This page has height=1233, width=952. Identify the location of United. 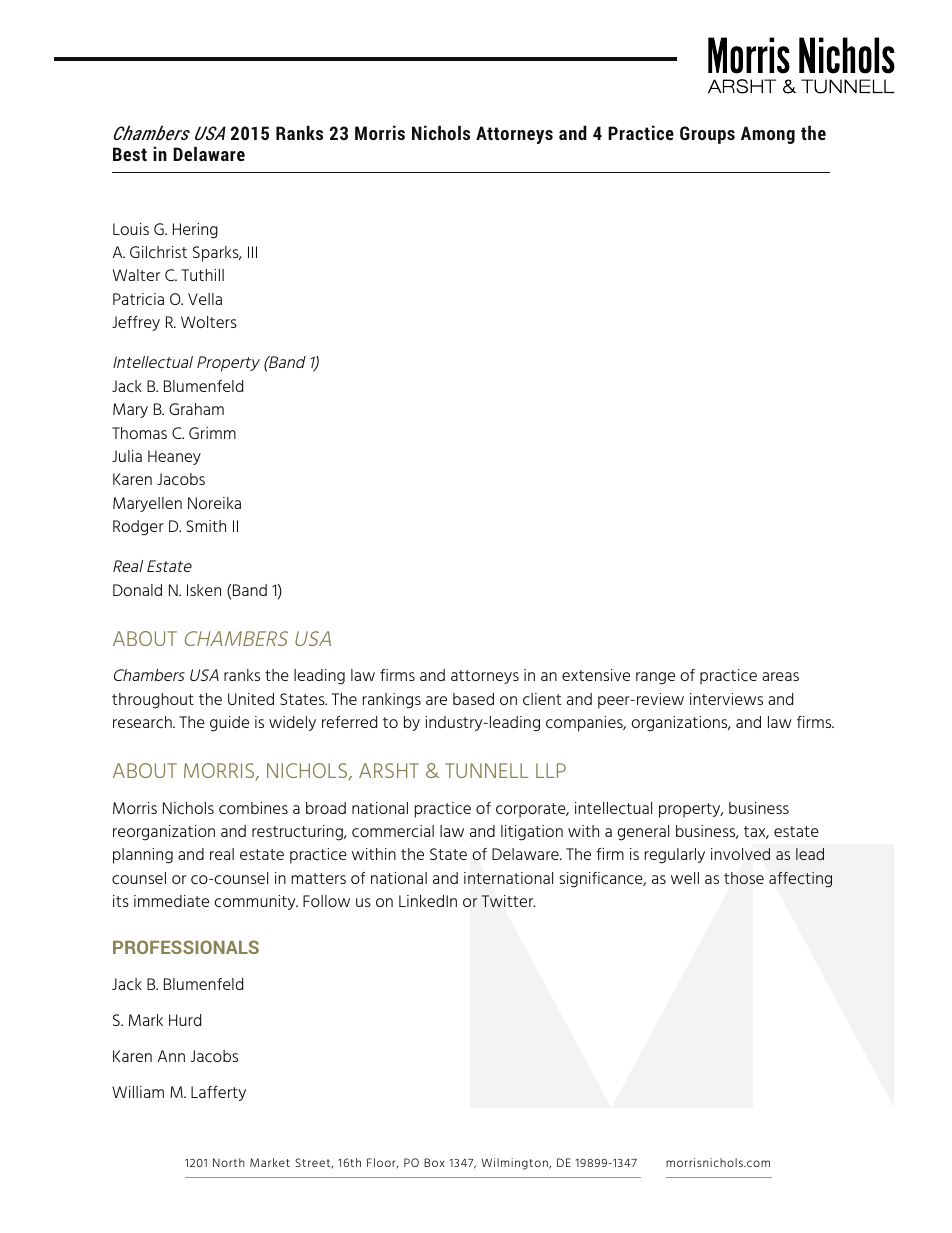
(251, 699).
